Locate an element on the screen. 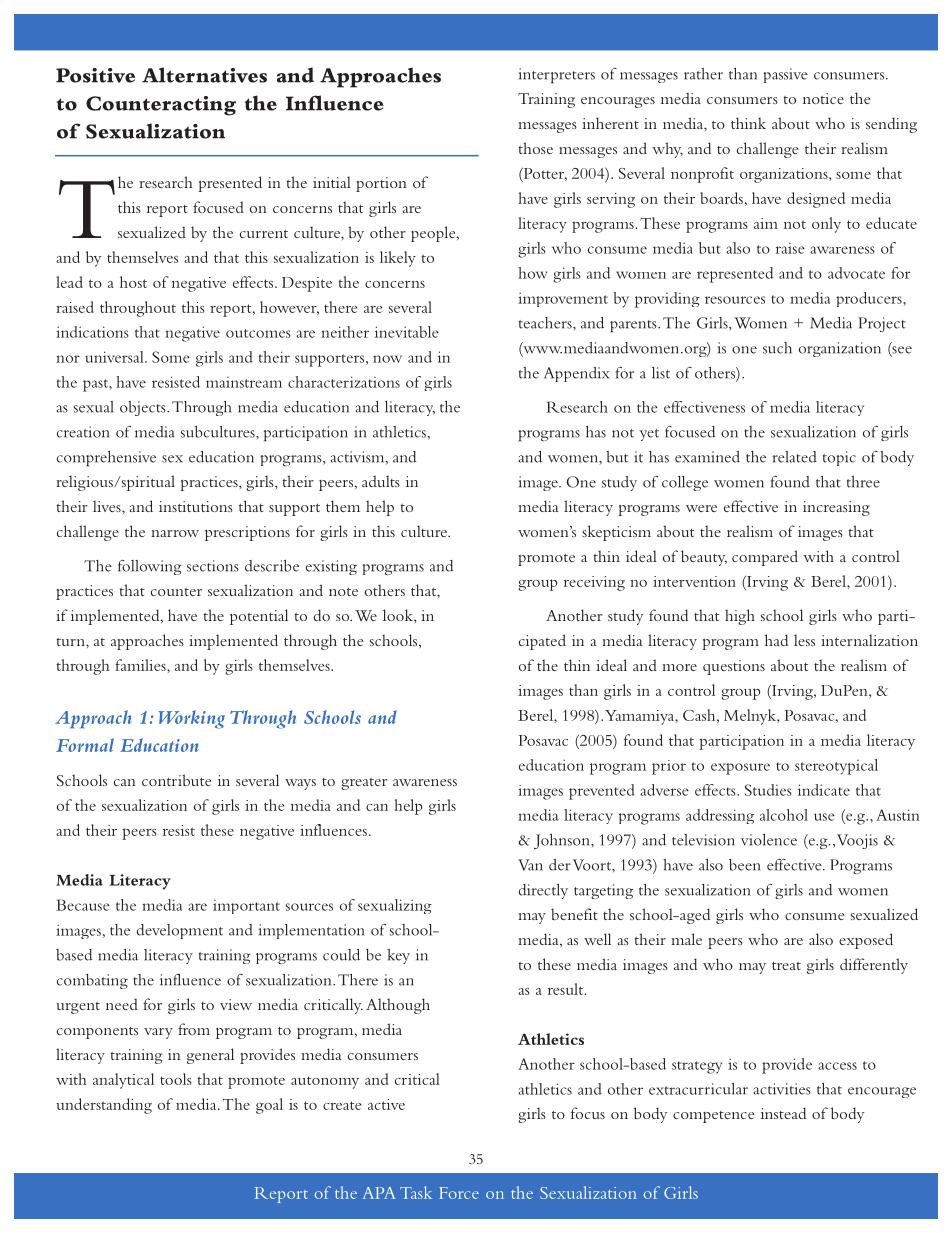 The height and width of the screenshot is (1233, 952). Force is located at coordinates (459, 1193).
